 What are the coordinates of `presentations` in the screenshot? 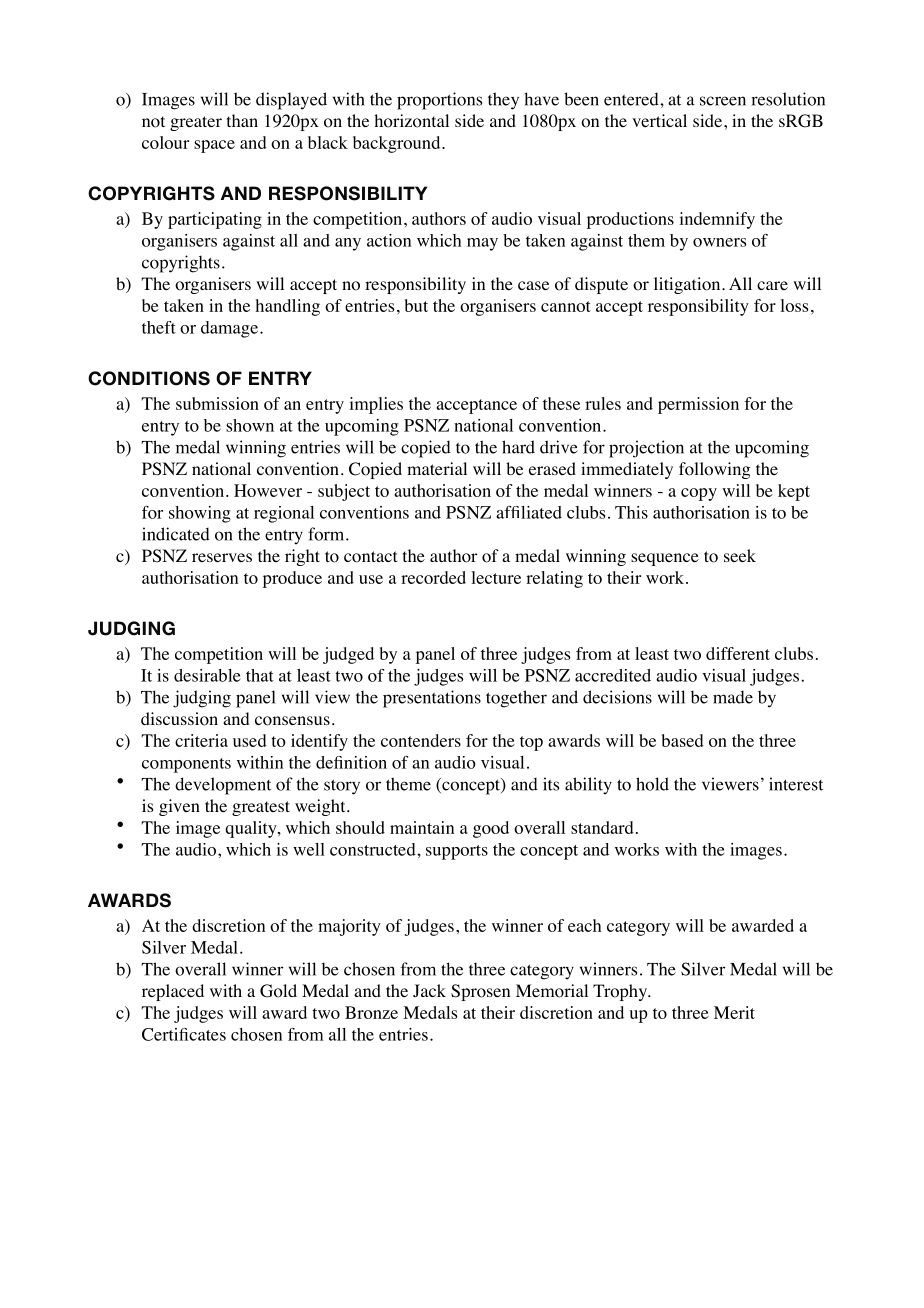 It's located at (432, 699).
